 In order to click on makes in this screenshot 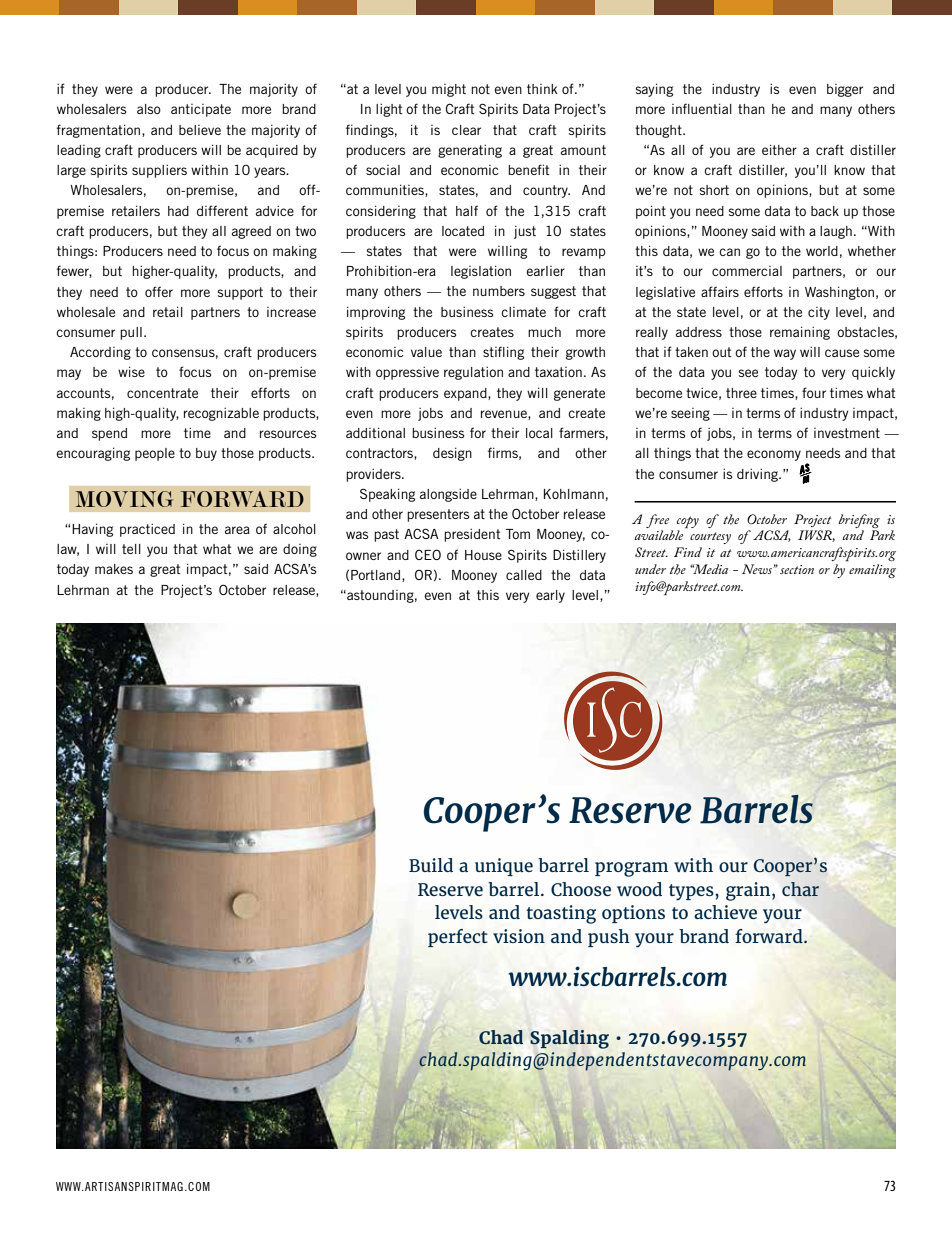, I will do `click(114, 569)`.
